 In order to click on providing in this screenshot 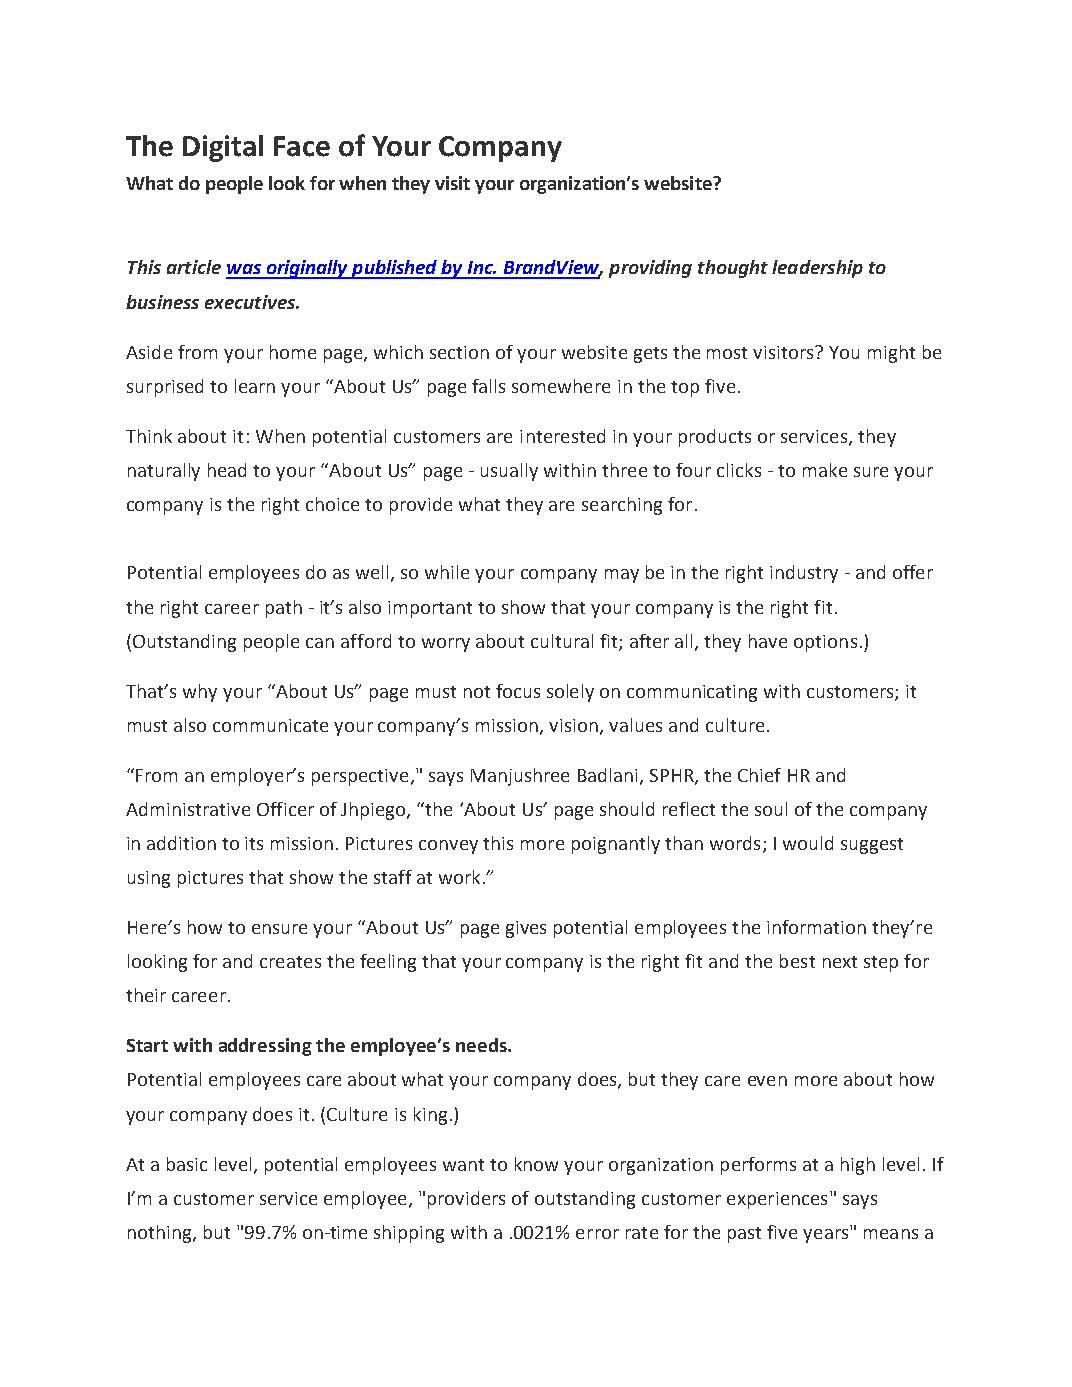, I will do `click(650, 269)`.
